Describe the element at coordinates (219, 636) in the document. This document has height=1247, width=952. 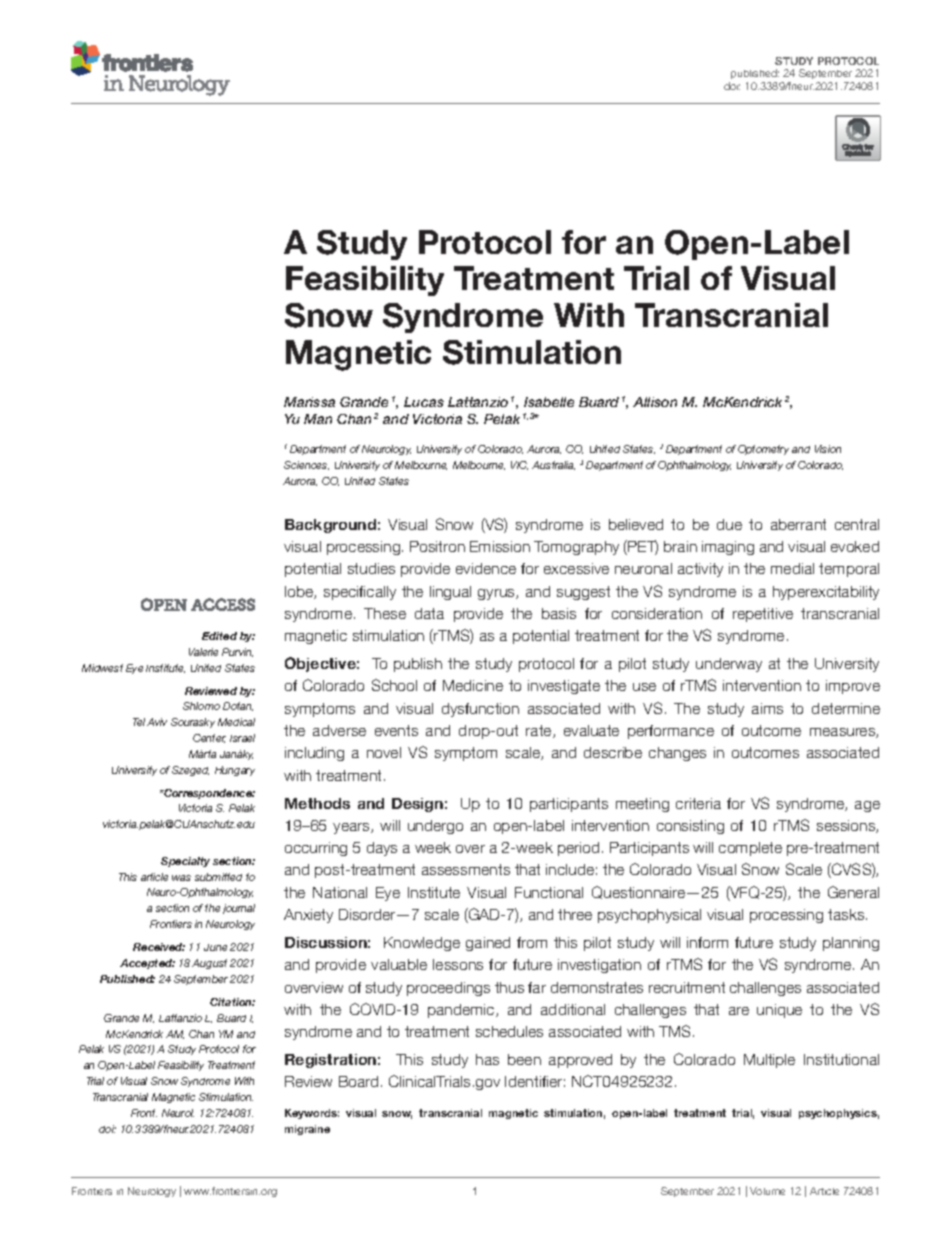
I see `Edited` at that location.
